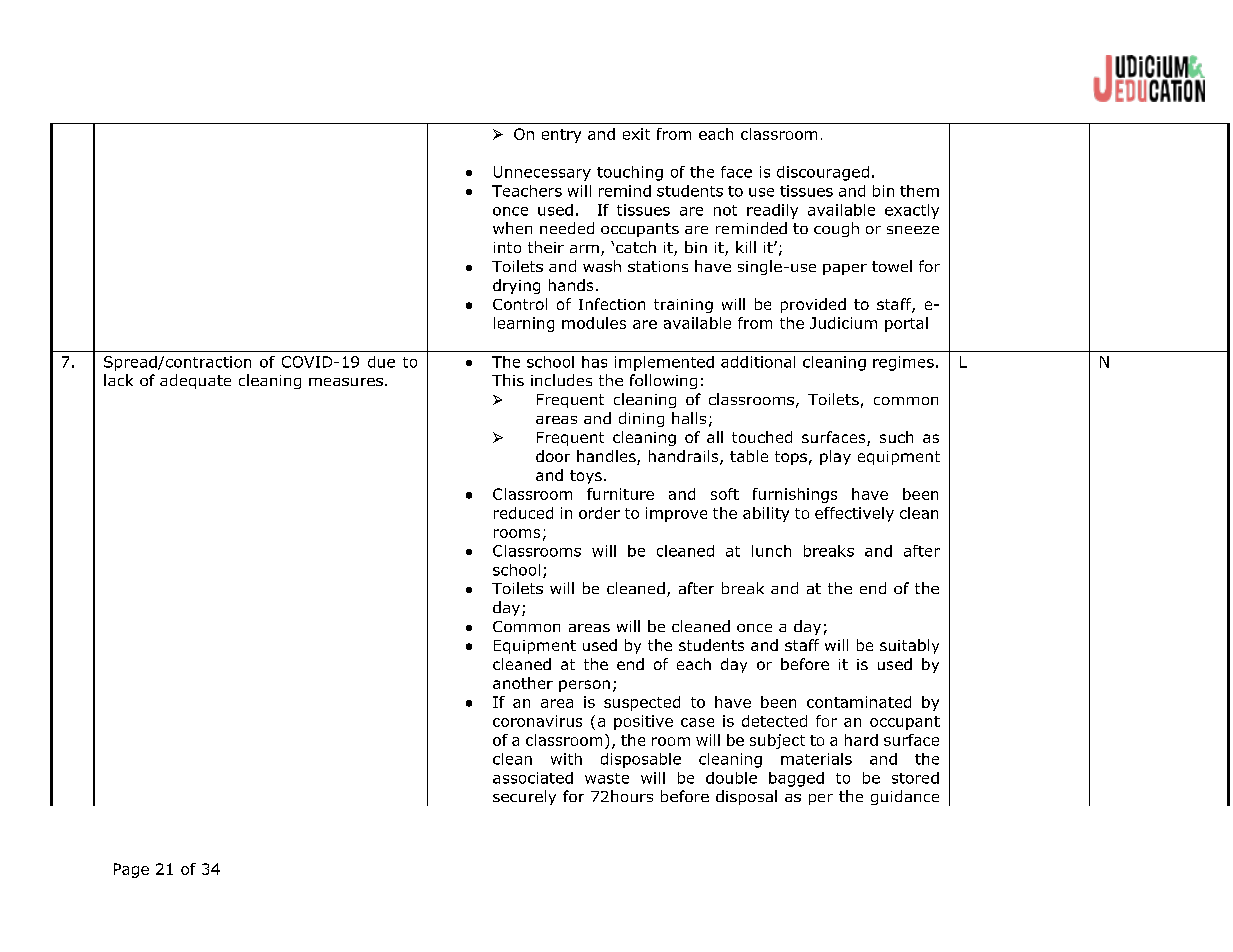 The width and height of the document is (1233, 952). I want to click on Page, so click(131, 870).
